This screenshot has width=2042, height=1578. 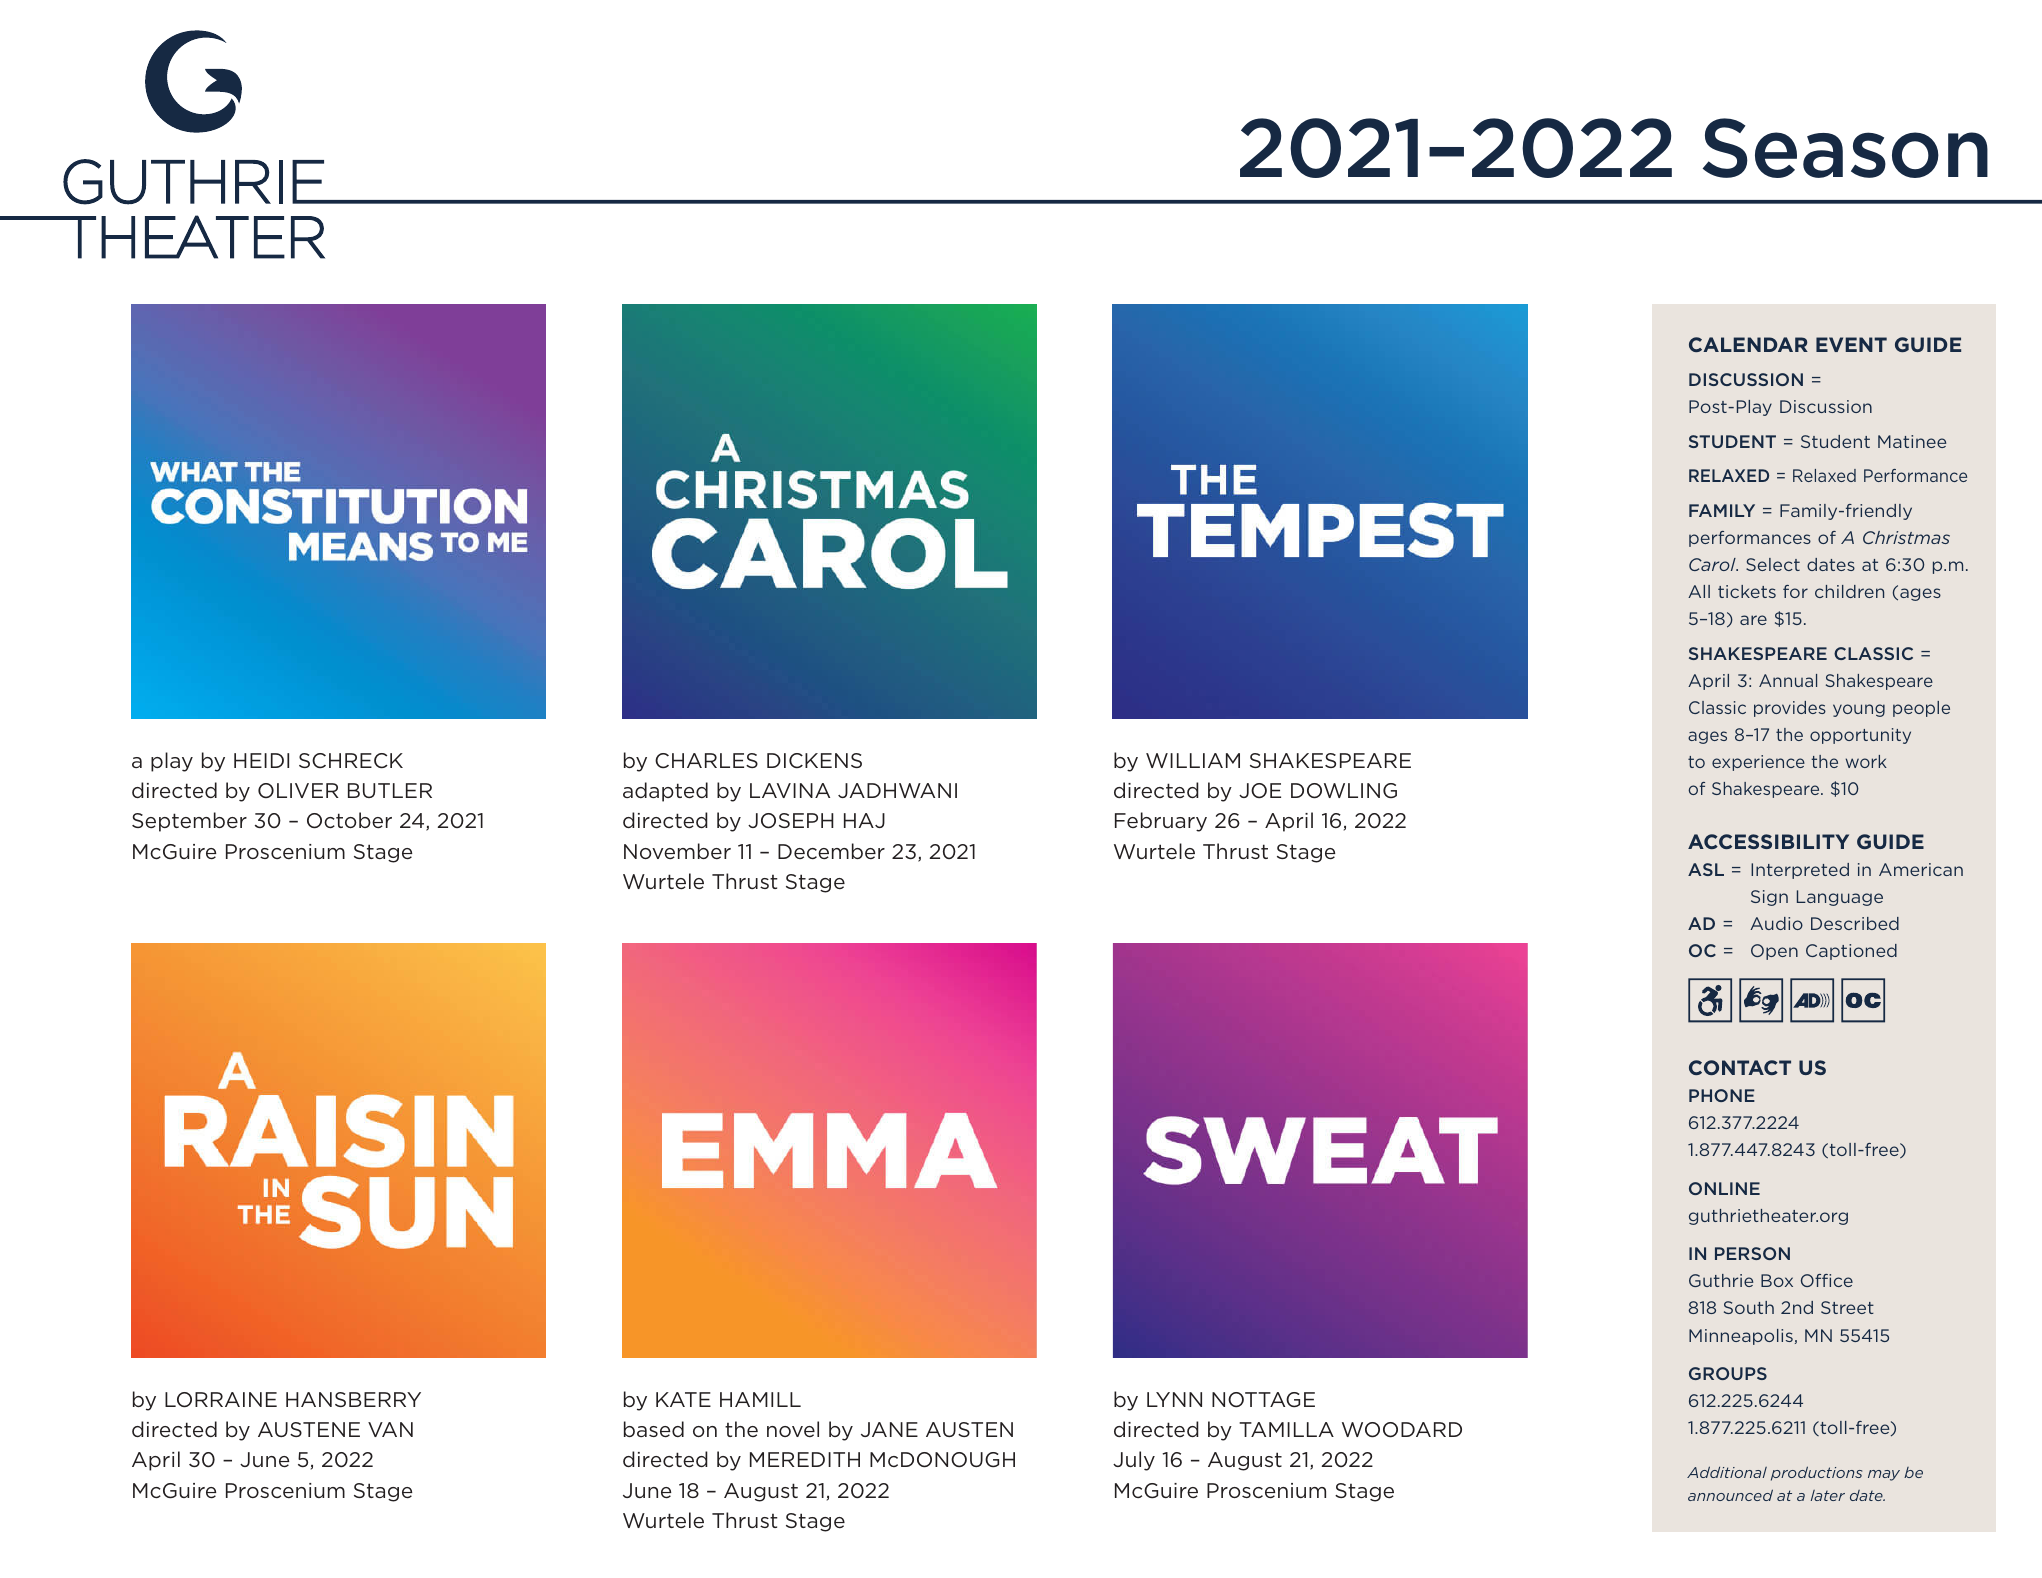 I want to click on EVENT, so click(x=1851, y=344).
